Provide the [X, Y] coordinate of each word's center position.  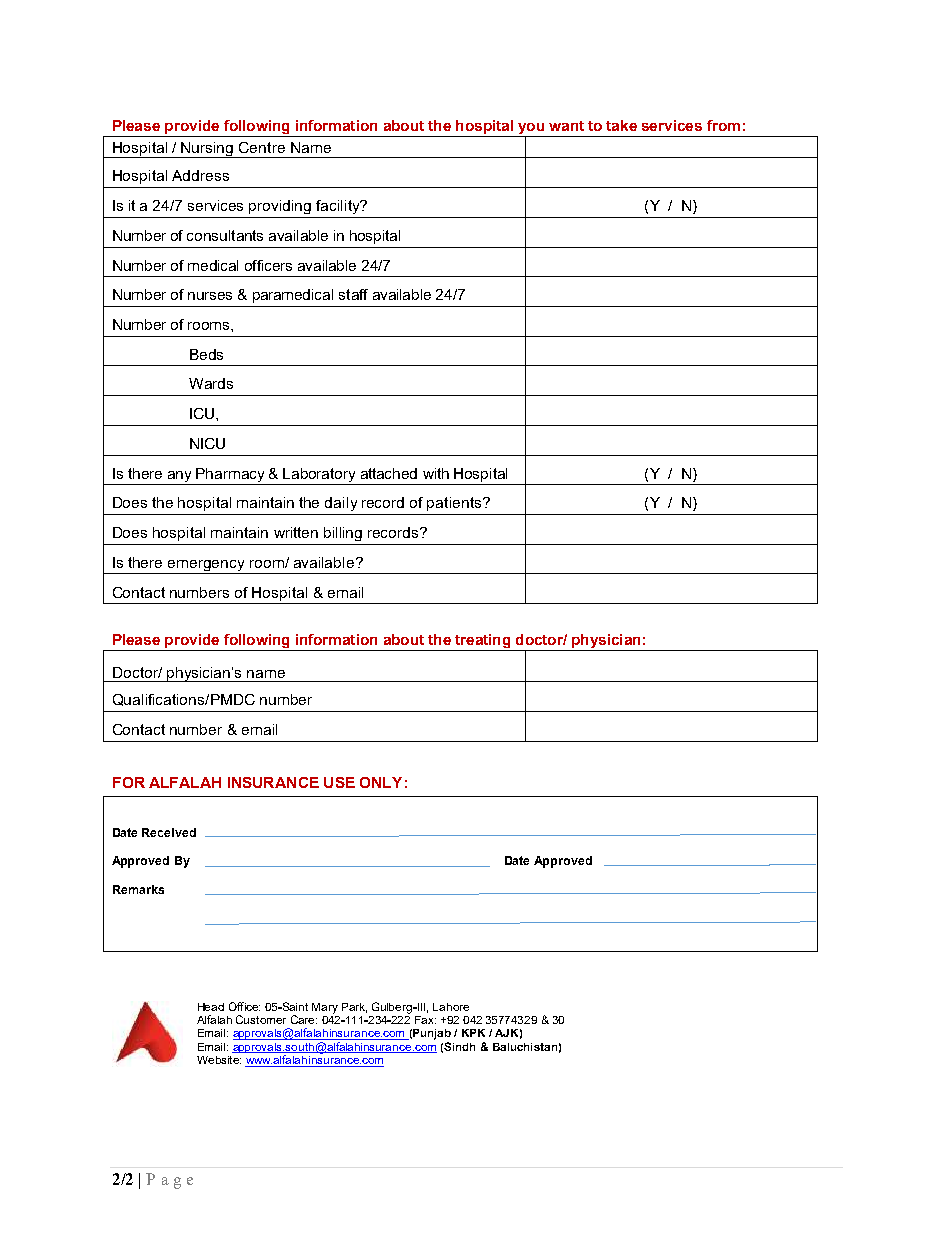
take [621, 125]
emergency [207, 567]
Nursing [208, 150]
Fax [425, 1020]
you [531, 130]
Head [211, 1007]
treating [483, 642]
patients [455, 504]
